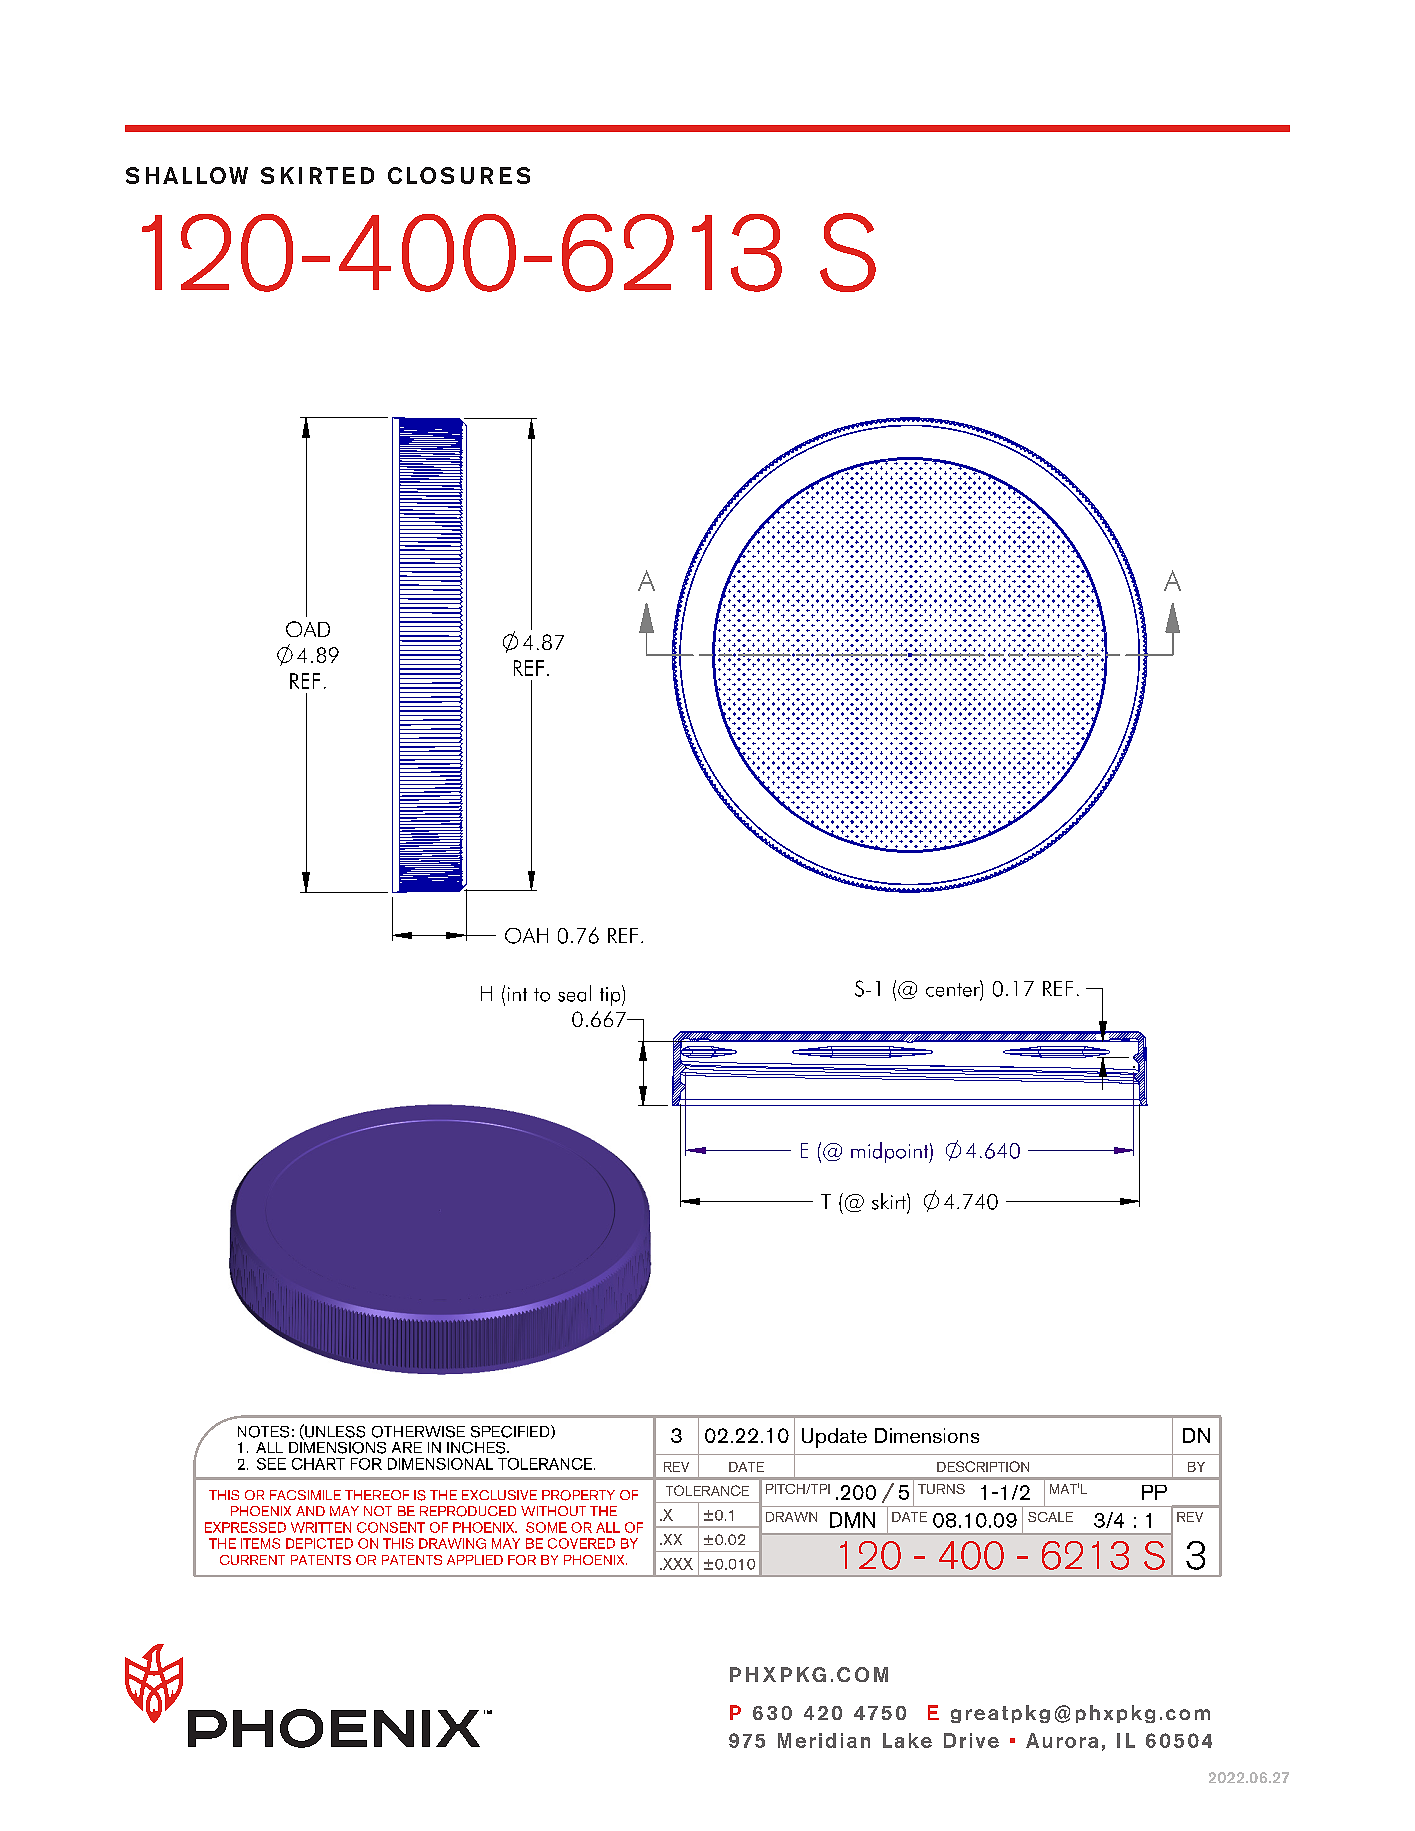 The height and width of the image is (1831, 1415). I want to click on TURNS, so click(941, 1489).
